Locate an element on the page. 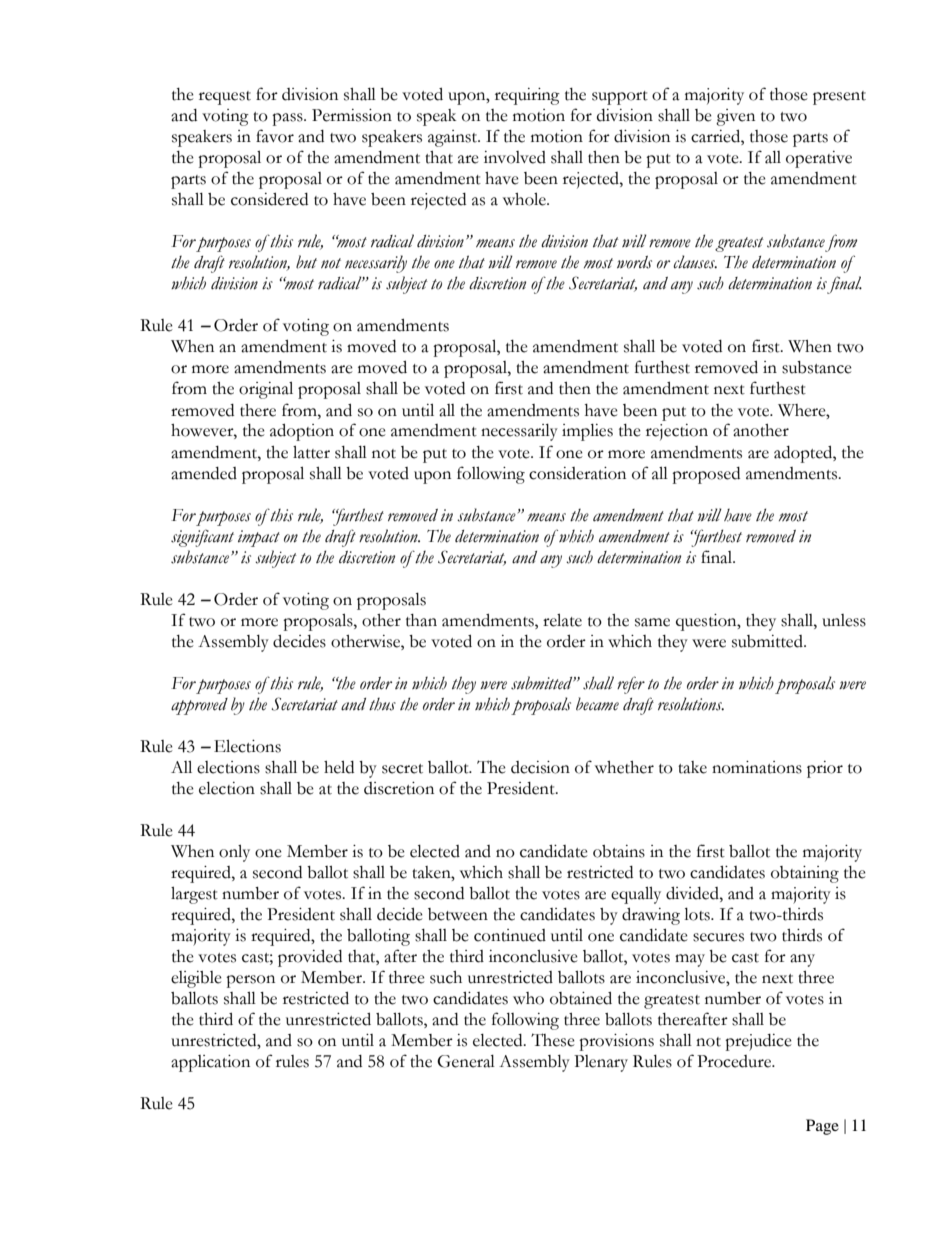  favor is located at coordinates (275, 136).
